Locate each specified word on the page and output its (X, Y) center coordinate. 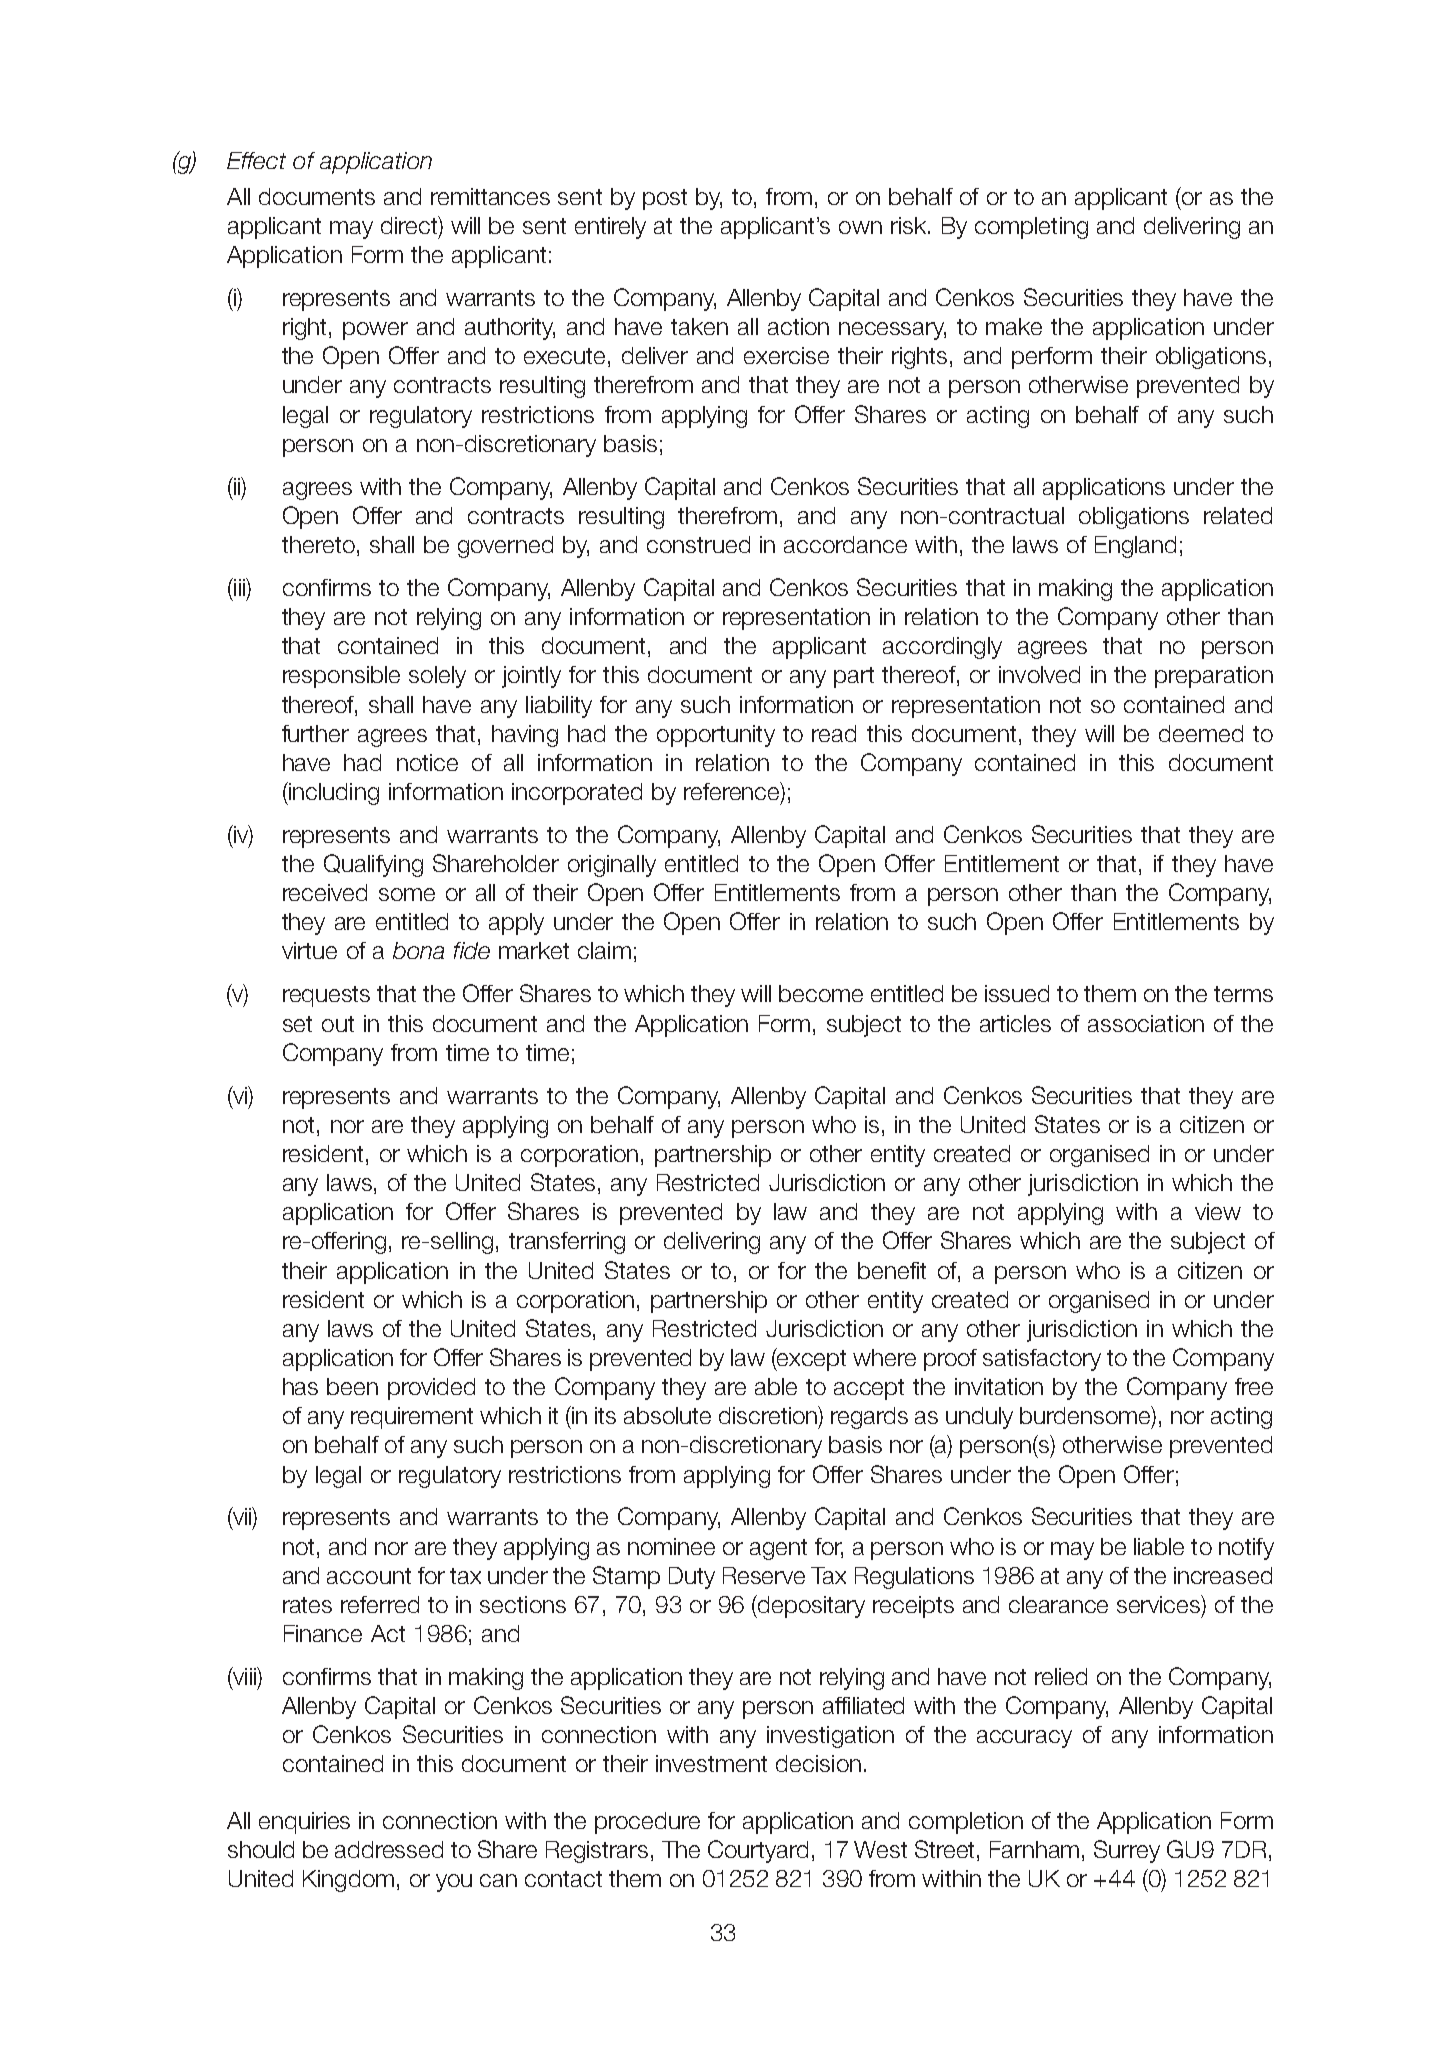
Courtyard (758, 1851)
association (1146, 1023)
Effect (256, 160)
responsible (341, 677)
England (1135, 547)
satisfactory (1042, 1360)
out (338, 1024)
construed (698, 544)
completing (1031, 228)
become (821, 993)
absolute (667, 1415)
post (665, 199)
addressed (389, 1849)
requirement (412, 1418)
